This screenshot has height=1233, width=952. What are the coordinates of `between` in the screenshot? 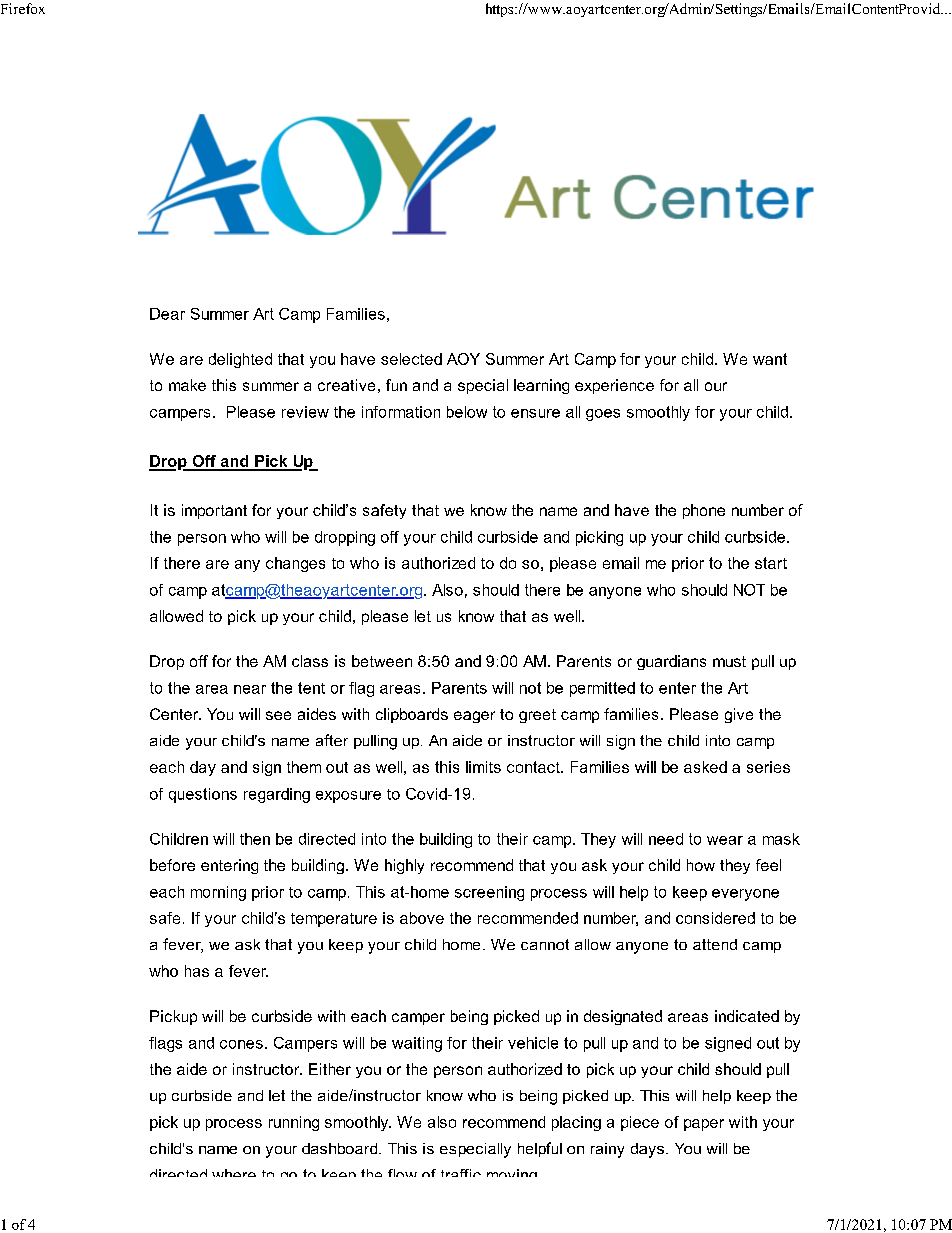 It's located at (382, 661).
